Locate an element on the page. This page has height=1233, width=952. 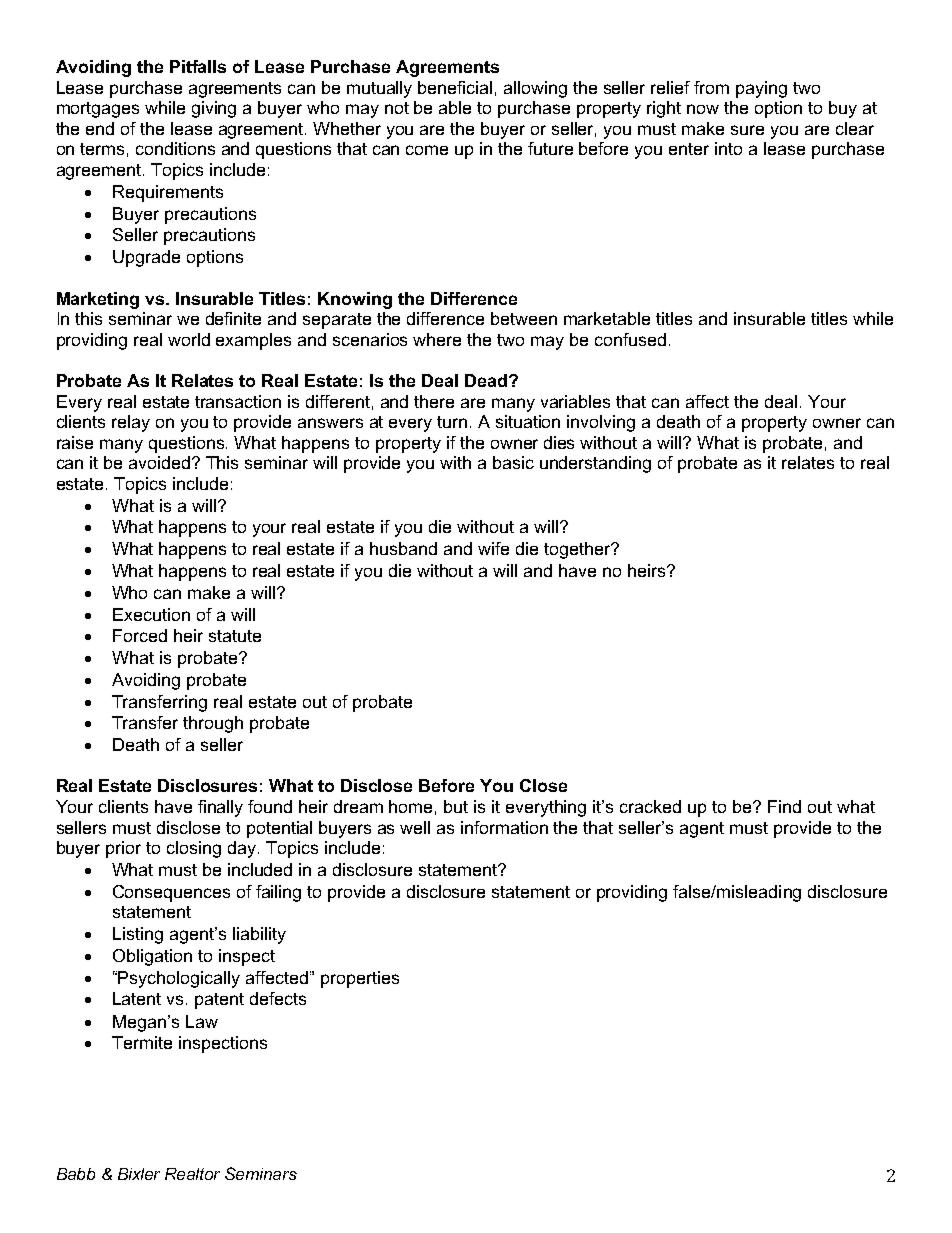
finally is located at coordinates (220, 808).
